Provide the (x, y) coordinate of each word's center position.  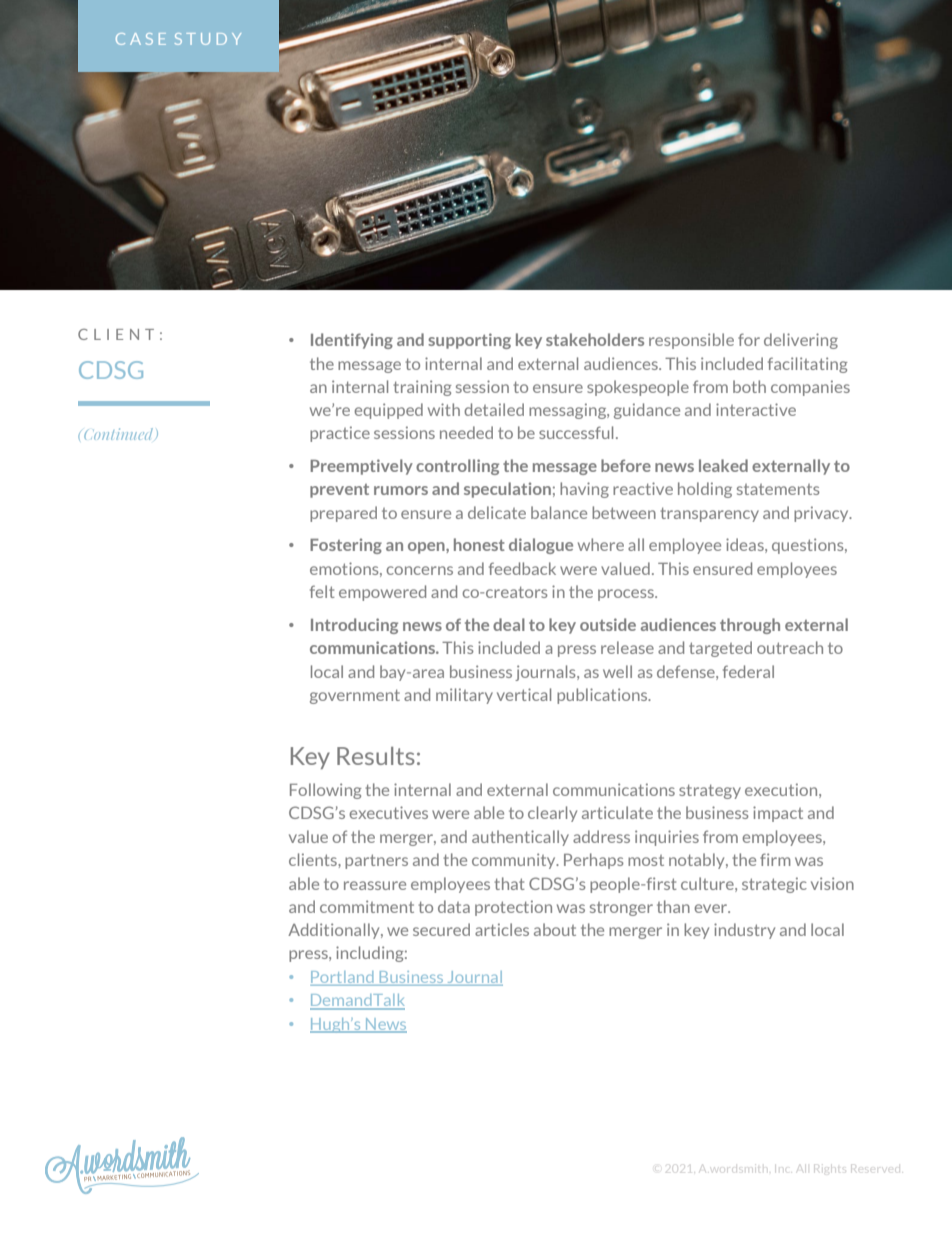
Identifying (352, 341)
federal (748, 671)
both (749, 386)
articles (502, 929)
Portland (343, 978)
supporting (469, 341)
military (464, 696)
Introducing (354, 626)
